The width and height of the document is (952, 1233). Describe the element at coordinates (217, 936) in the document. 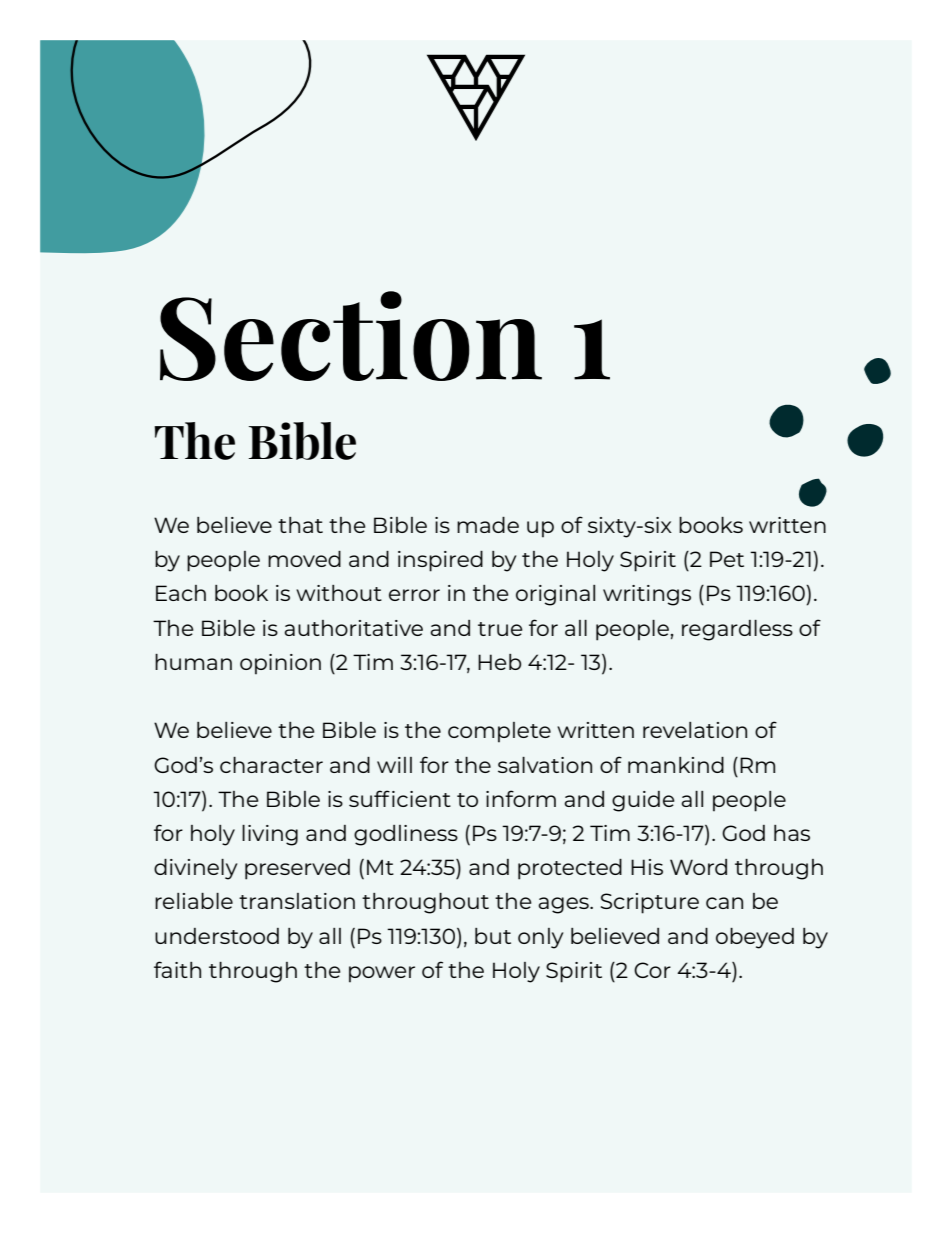

I see `understood` at that location.
